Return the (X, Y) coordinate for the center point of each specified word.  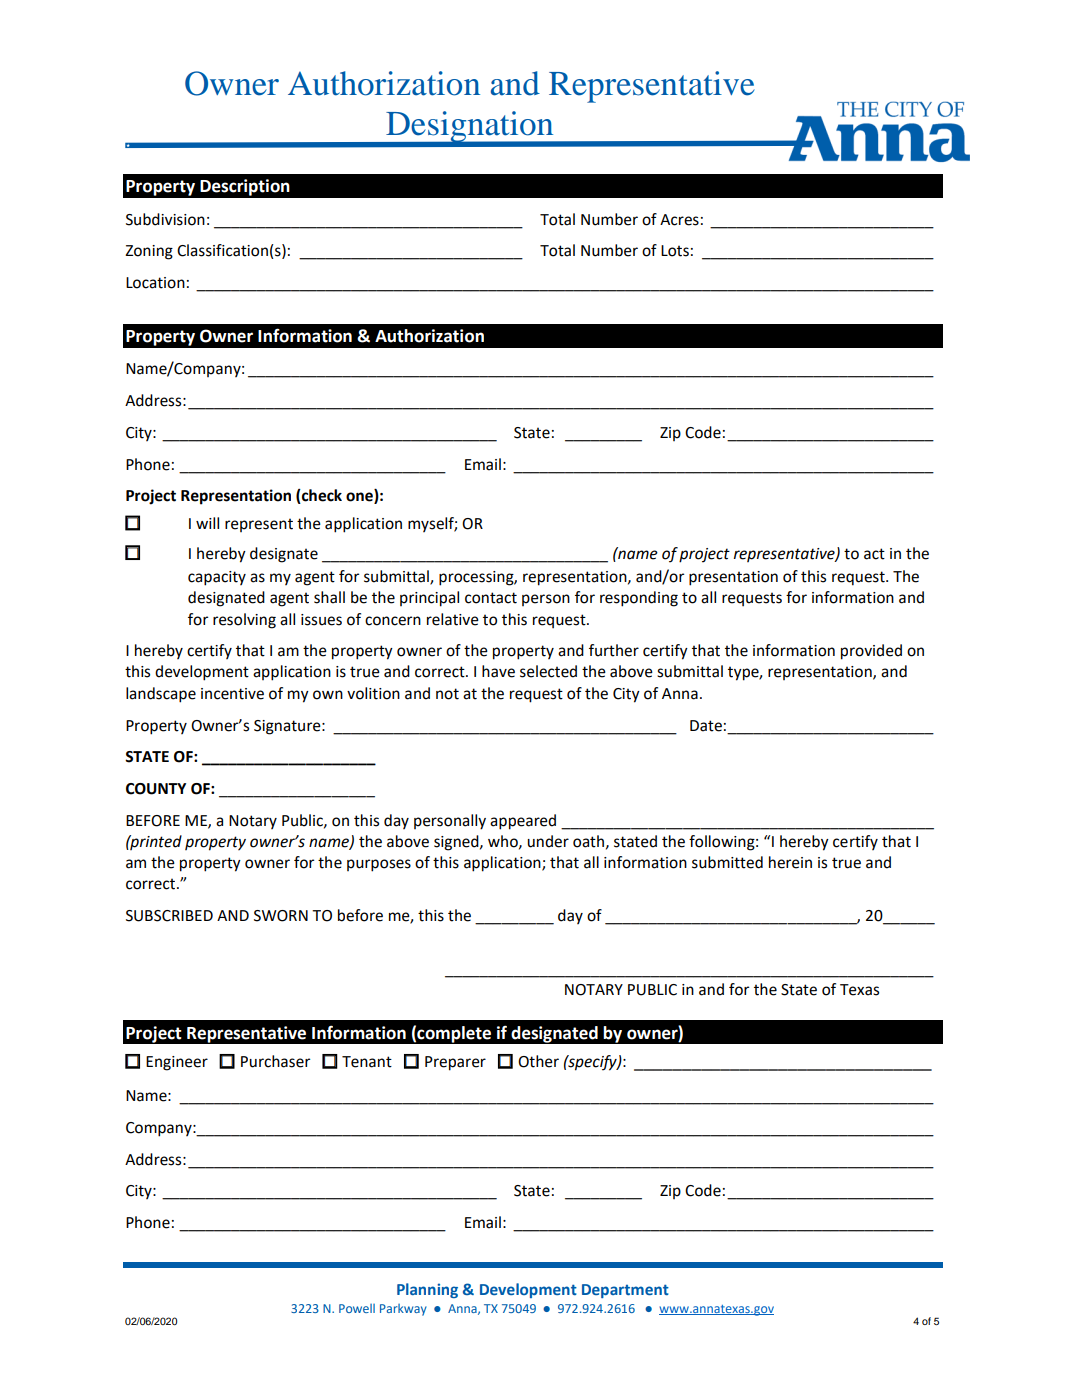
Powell (357, 1308)
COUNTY (156, 789)
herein (790, 862)
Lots (675, 251)
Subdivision (165, 219)
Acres (679, 220)
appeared (523, 822)
